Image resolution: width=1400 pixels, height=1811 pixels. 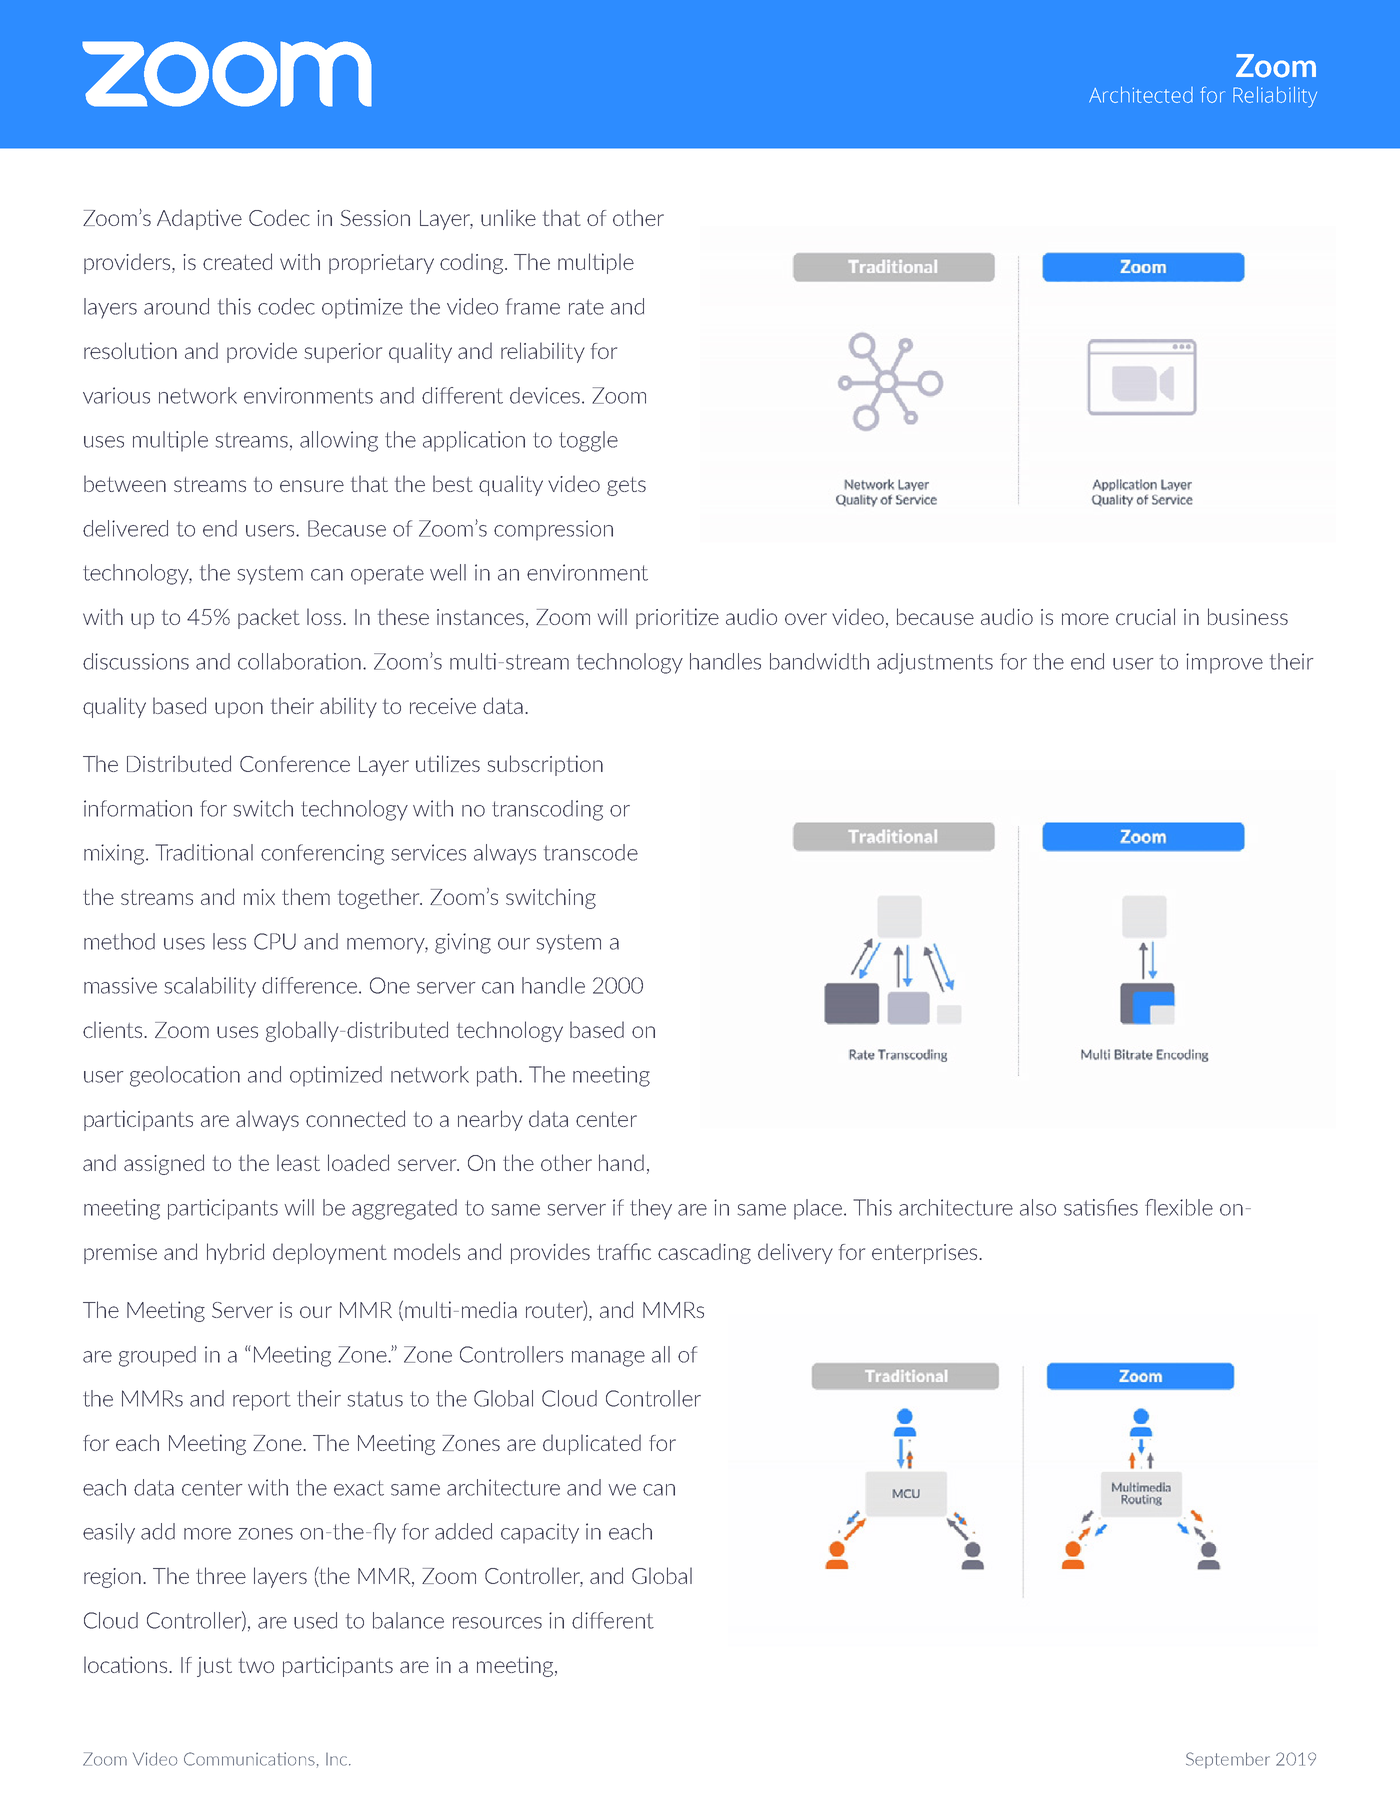 What do you see at coordinates (249, 1759) in the document?
I see `Communications` at bounding box center [249, 1759].
